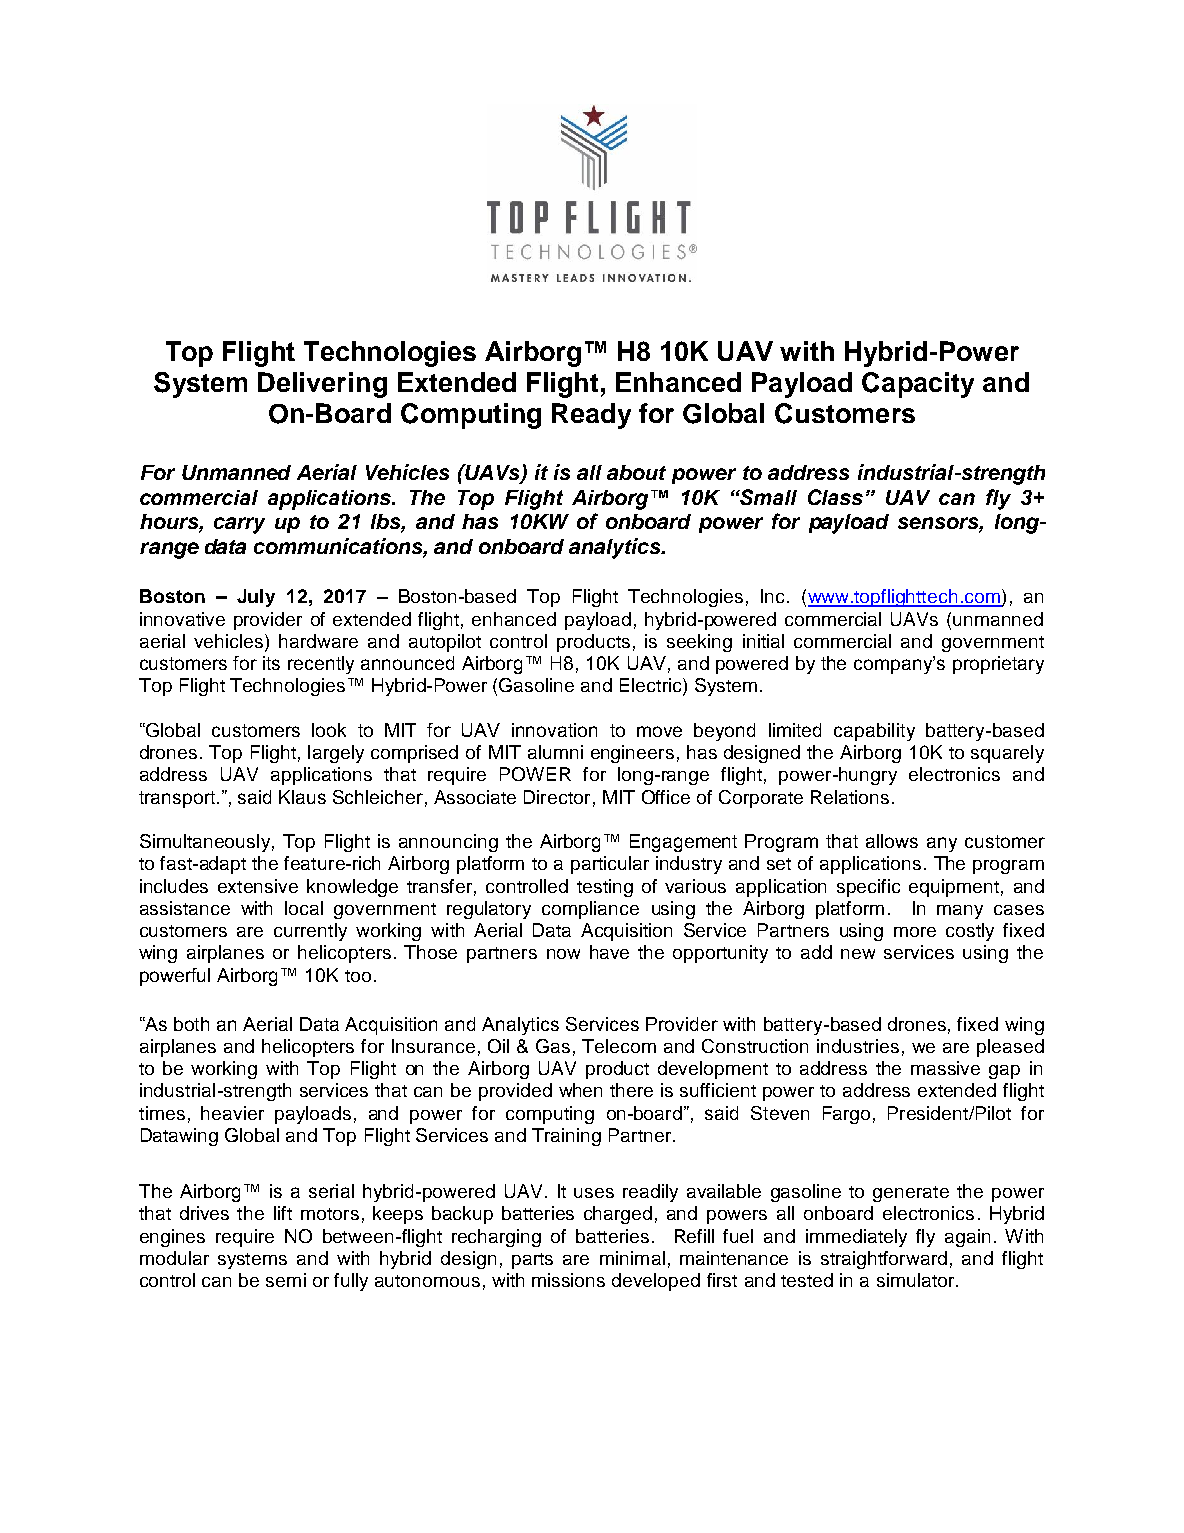 Image resolution: width=1184 pixels, height=1533 pixels. I want to click on semi, so click(286, 1280).
